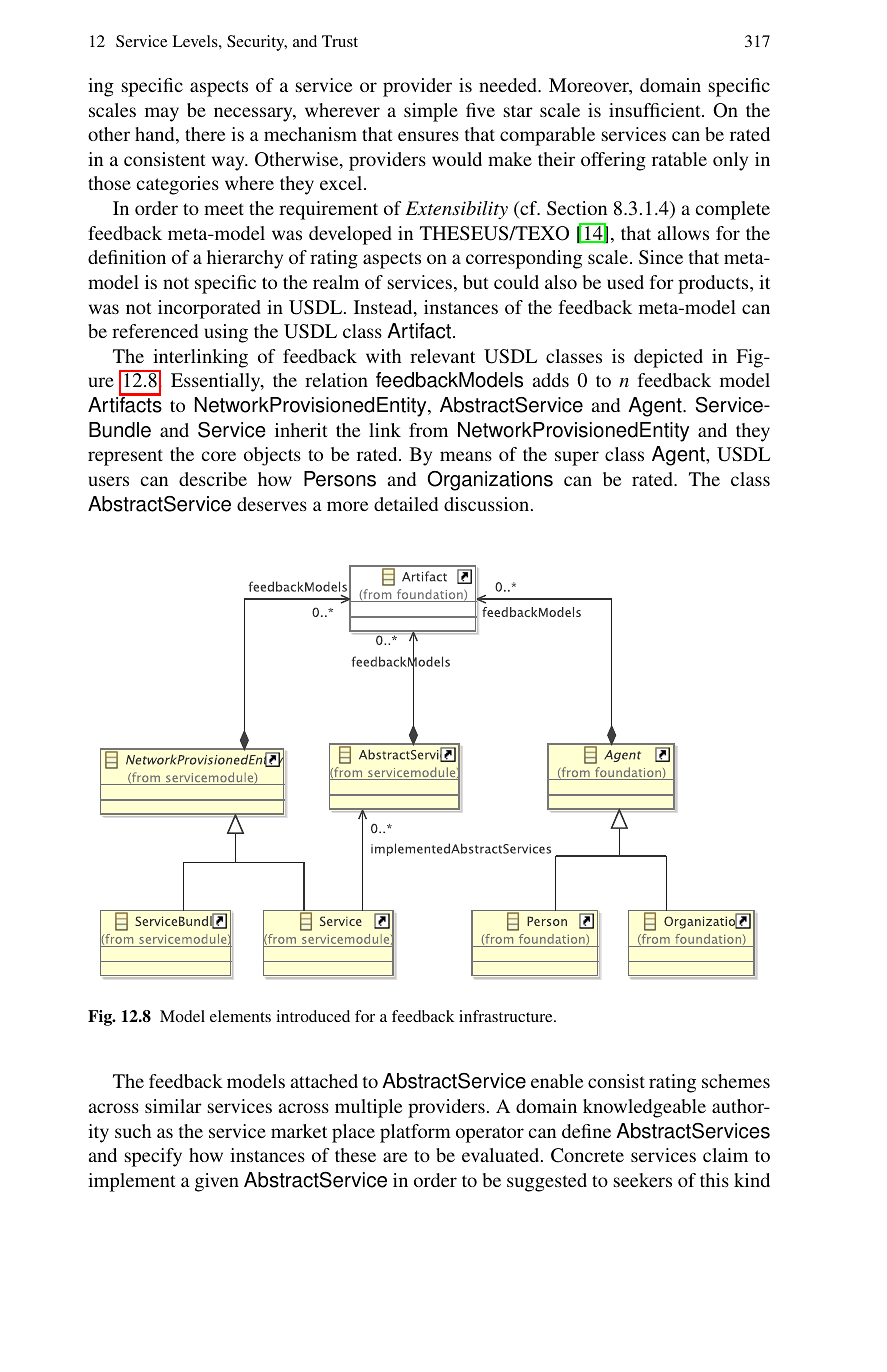 This screenshot has height=1372, width=887. I want to click on insufficient, so click(656, 110).
